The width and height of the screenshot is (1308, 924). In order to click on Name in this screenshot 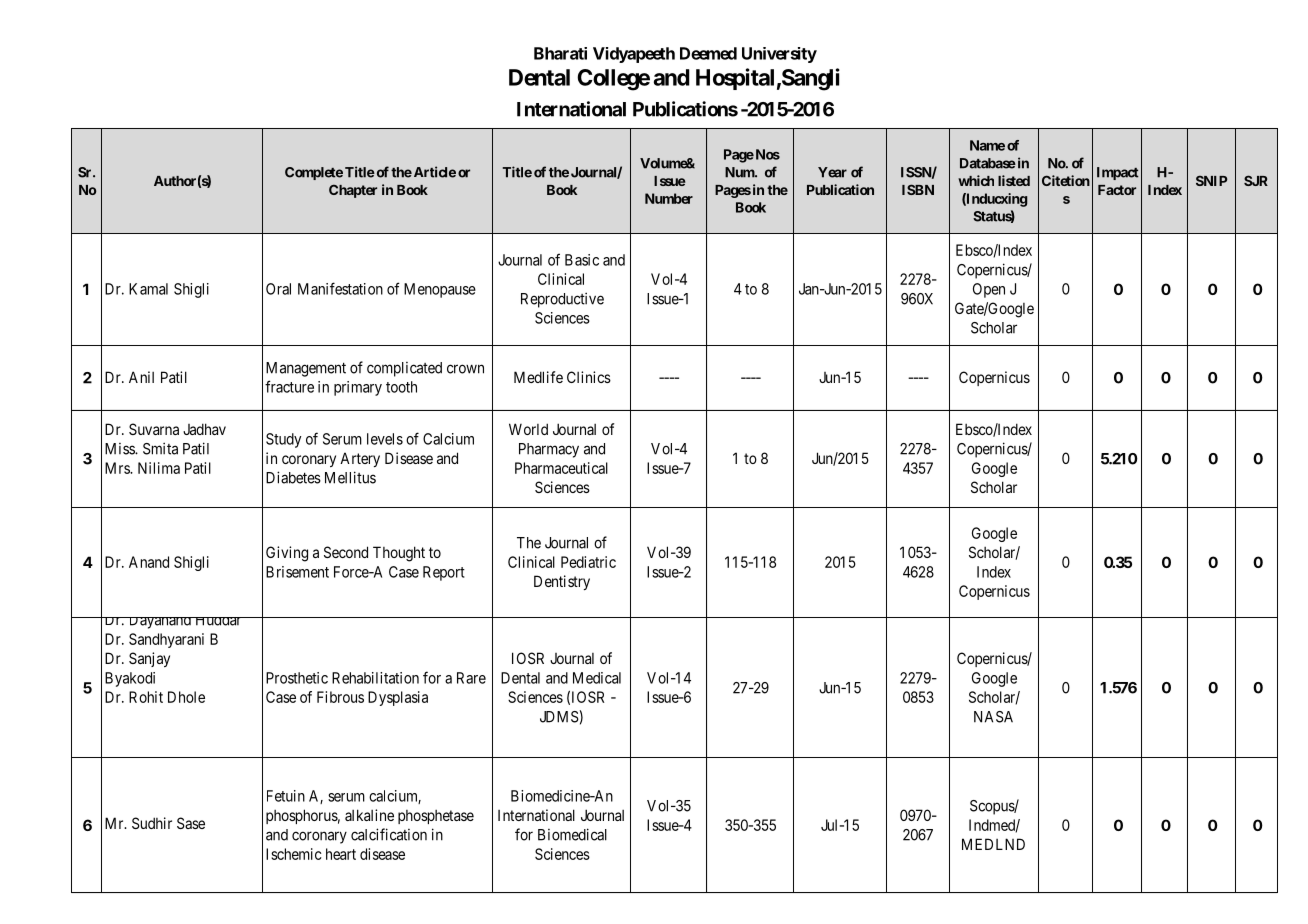, I will do `click(987, 145)`.
